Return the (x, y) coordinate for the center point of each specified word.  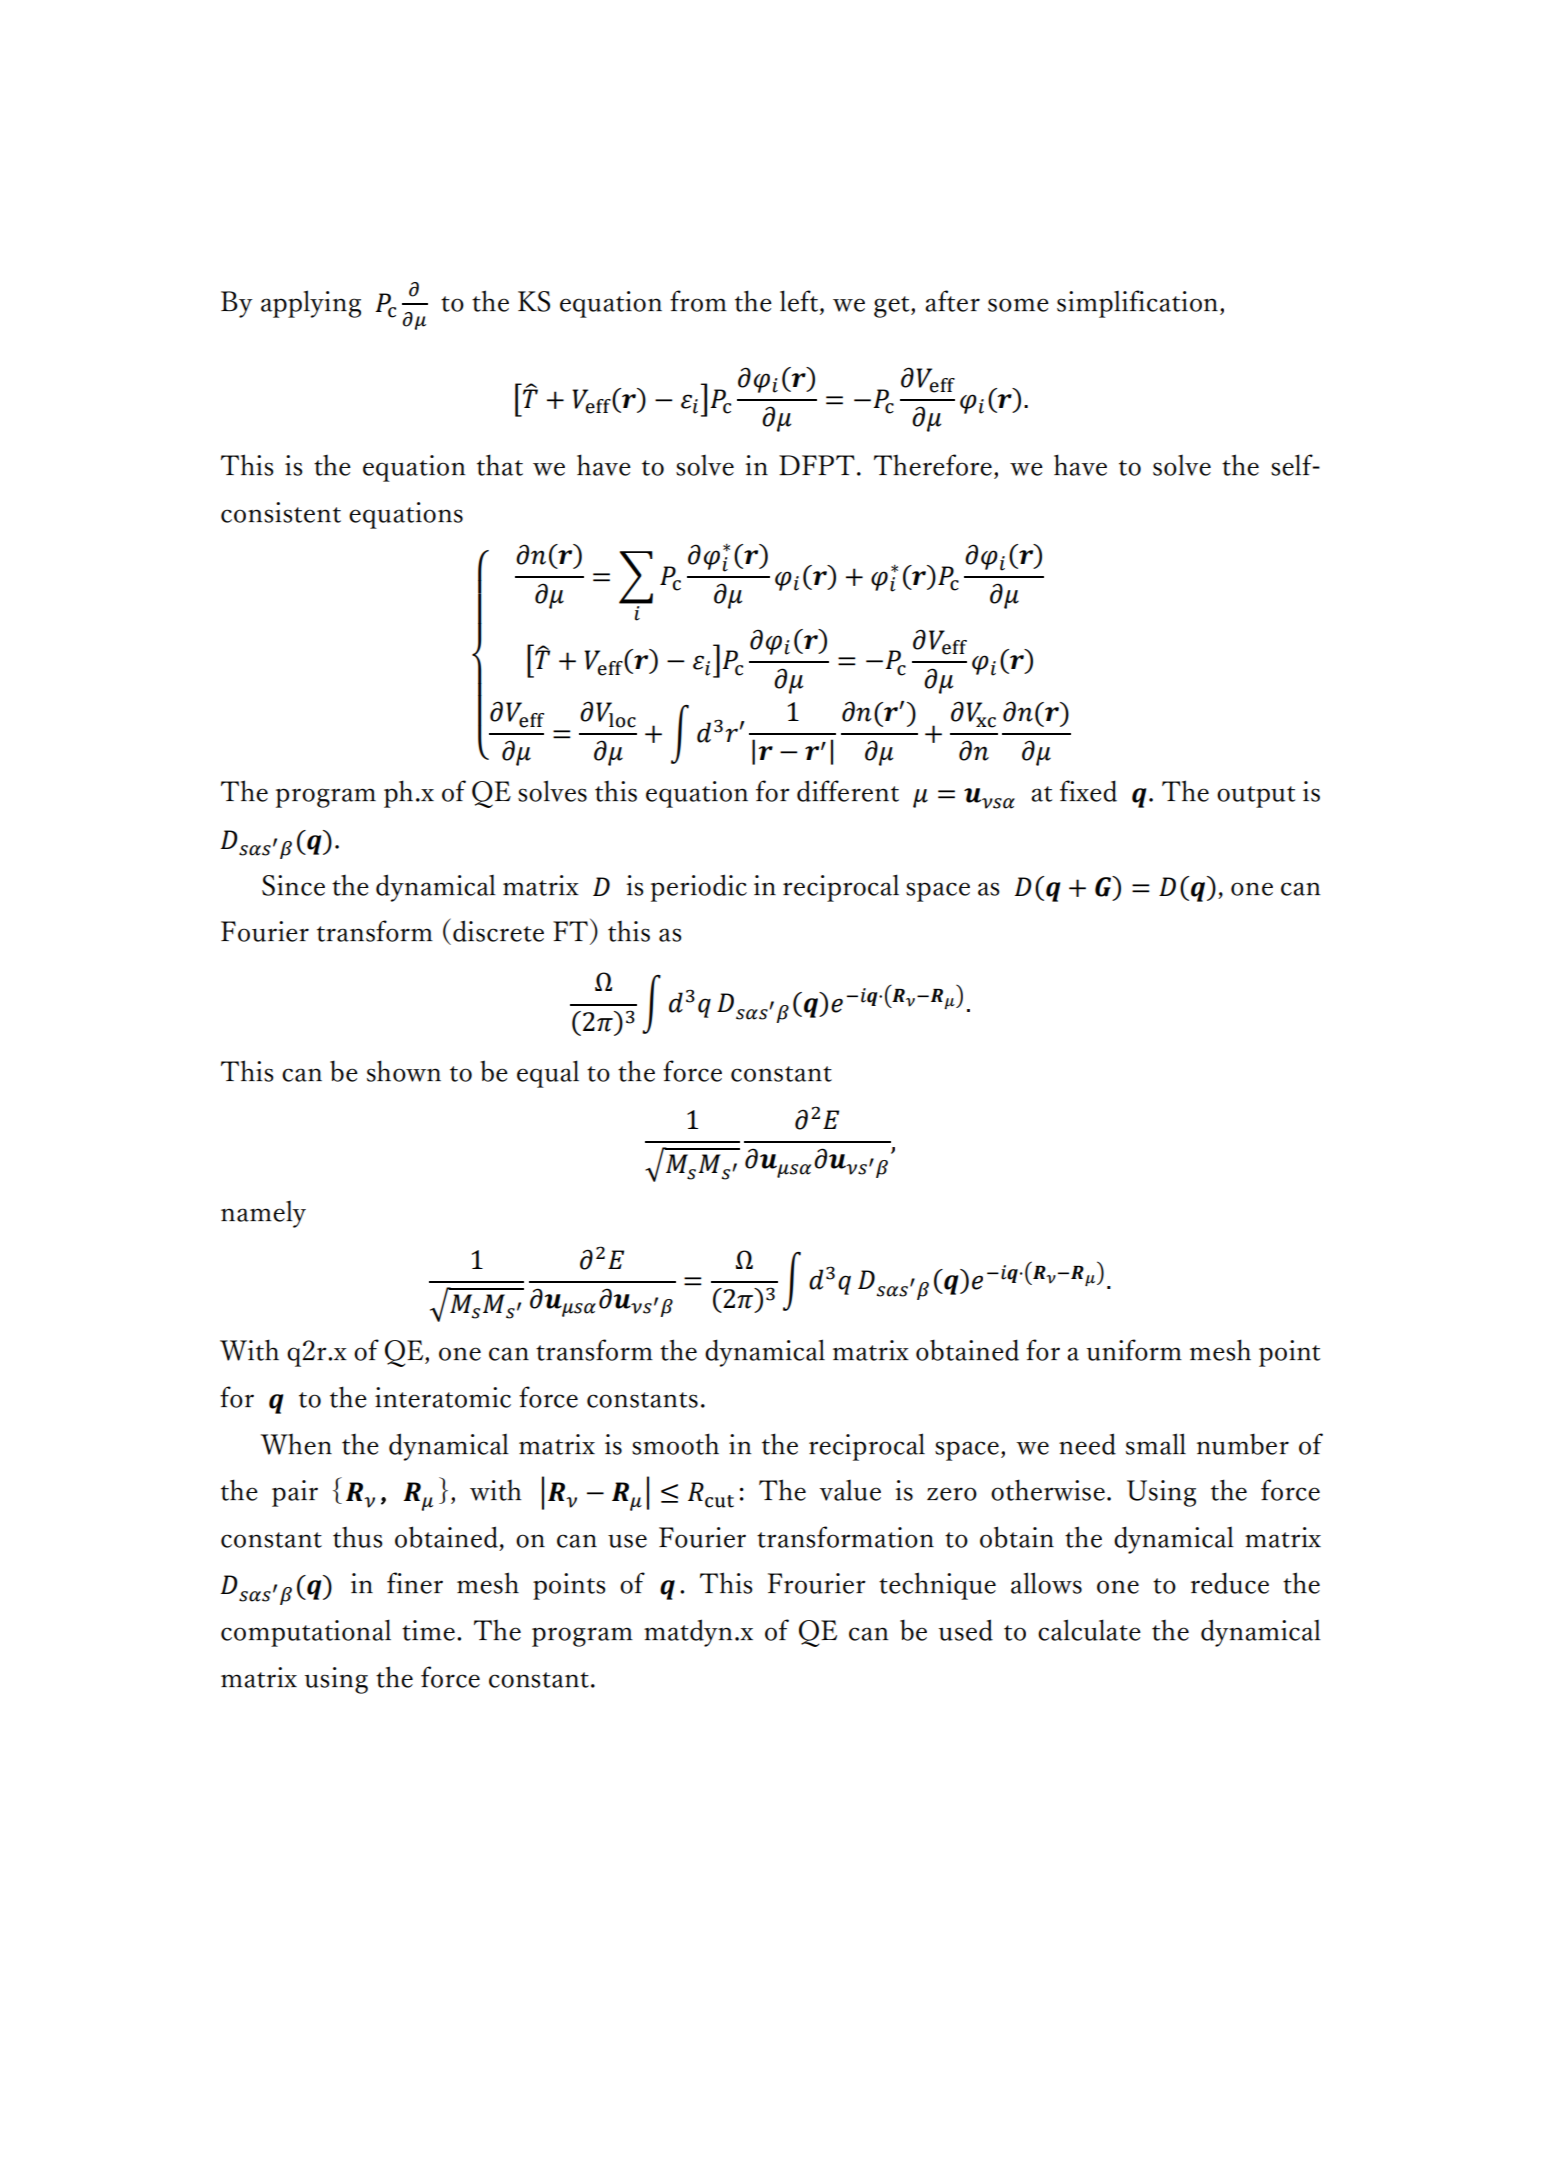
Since (293, 885)
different (848, 791)
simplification (1137, 304)
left (800, 302)
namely (263, 1214)
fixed (1088, 791)
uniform (1134, 1350)
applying (311, 304)
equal (548, 1074)
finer (415, 1583)
